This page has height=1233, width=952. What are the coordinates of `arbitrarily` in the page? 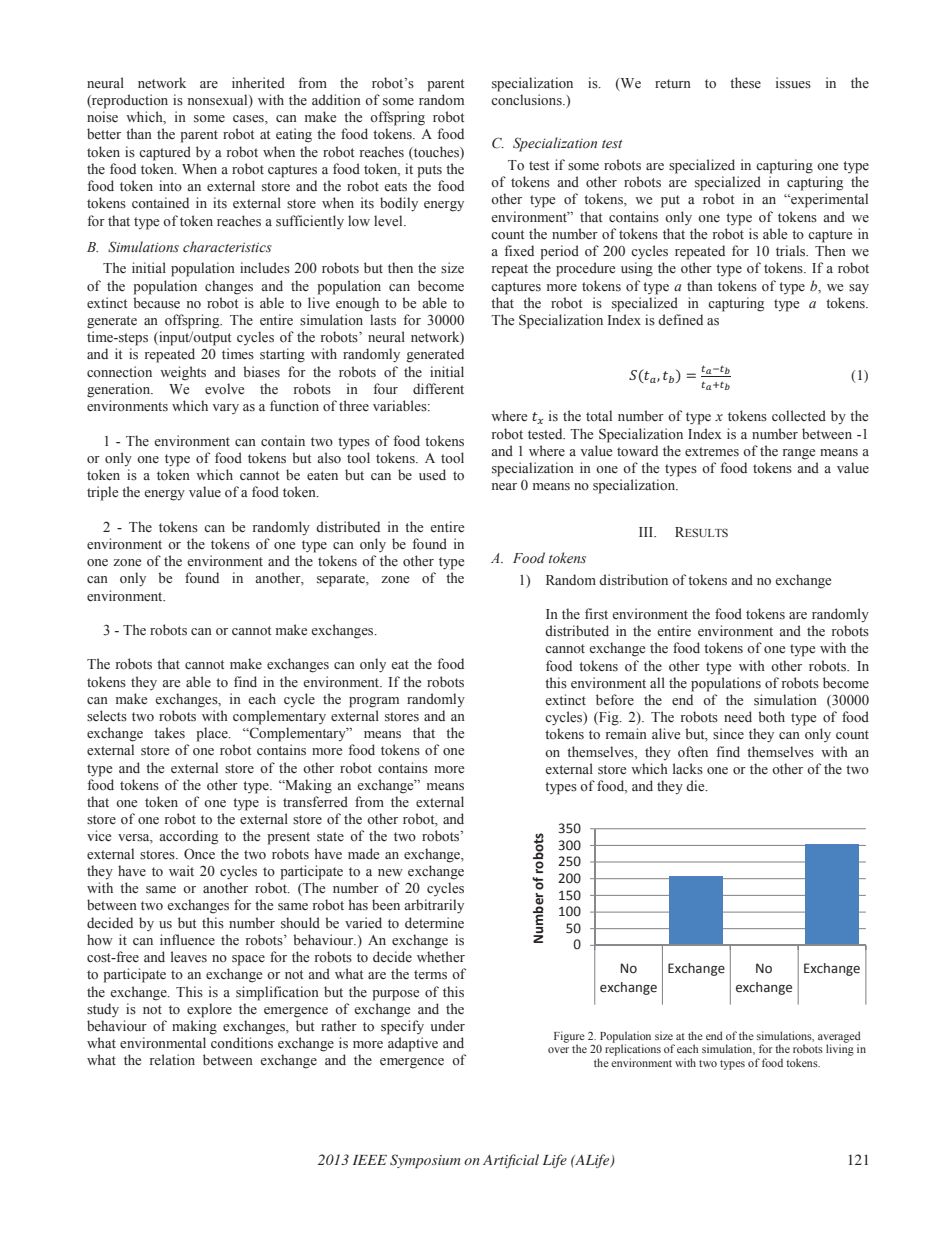 It's located at (434, 906).
